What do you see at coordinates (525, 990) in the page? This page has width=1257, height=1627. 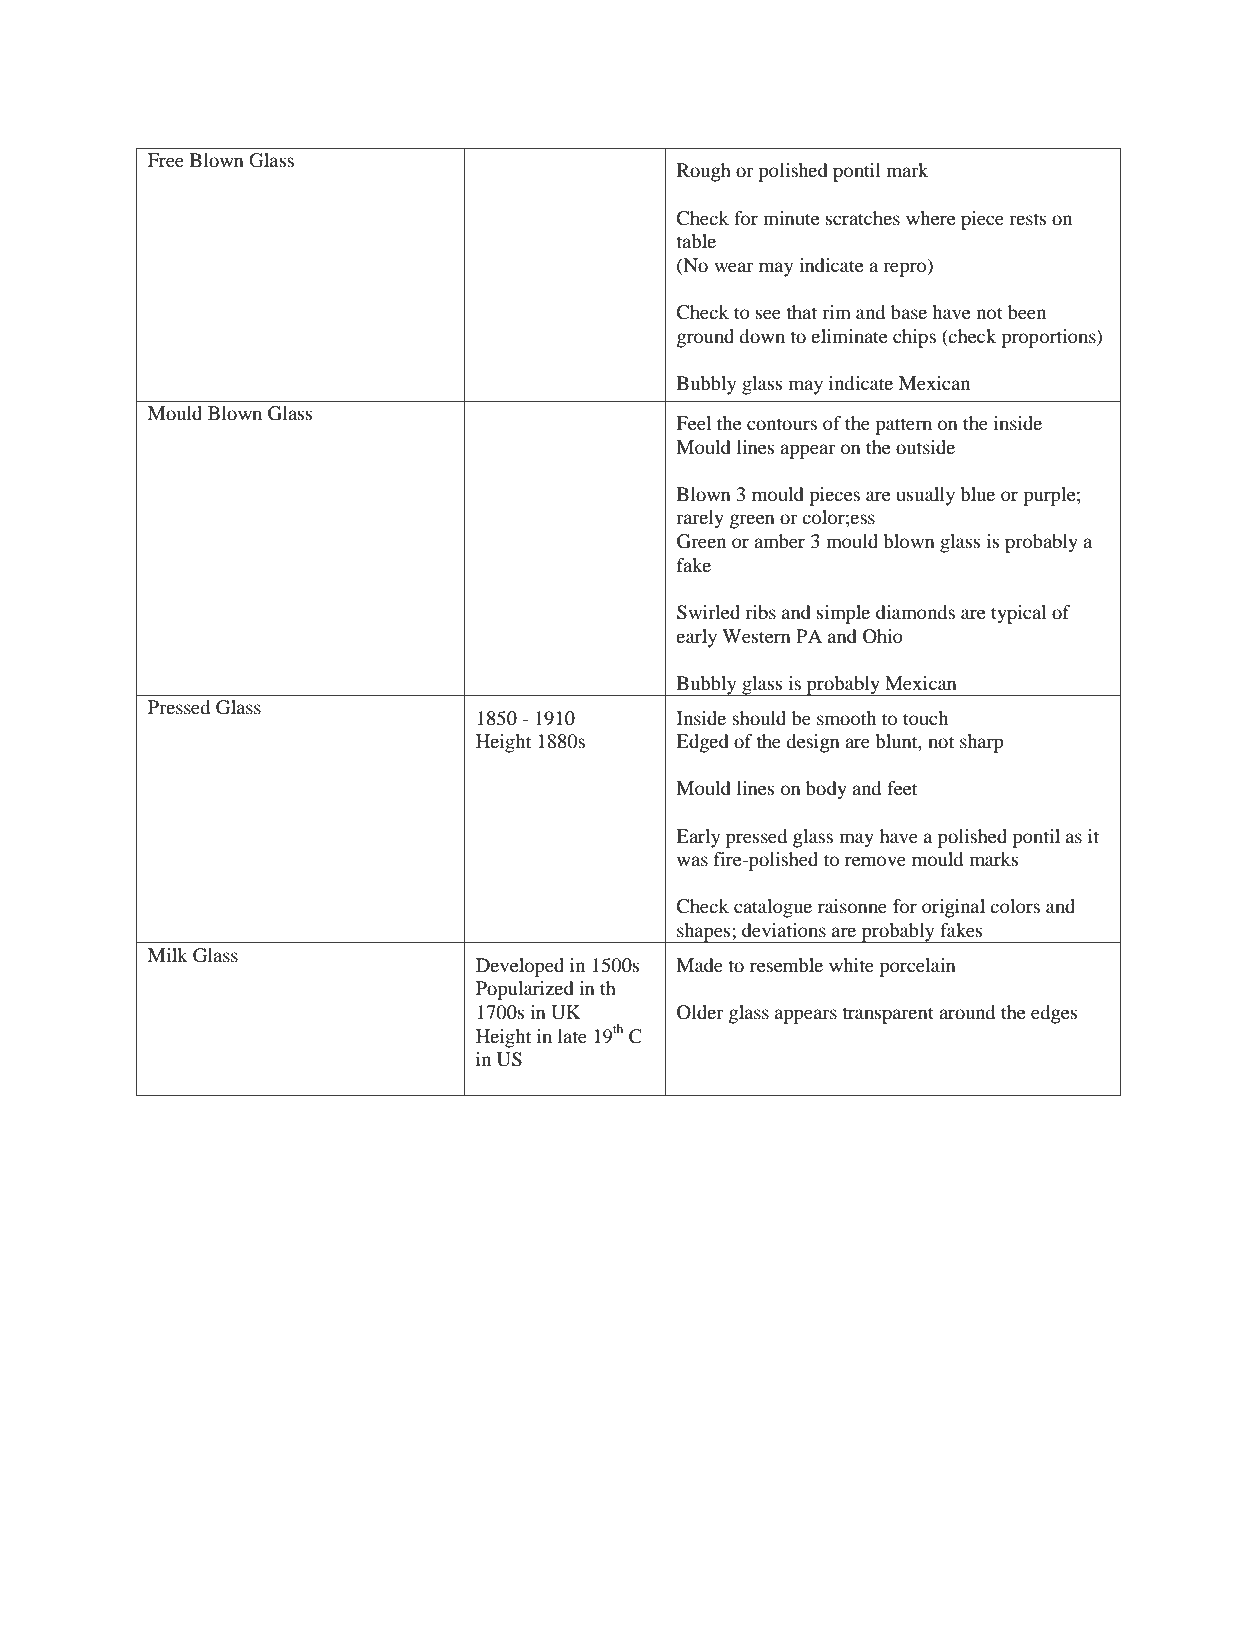 I see `Popularized` at bounding box center [525, 990].
